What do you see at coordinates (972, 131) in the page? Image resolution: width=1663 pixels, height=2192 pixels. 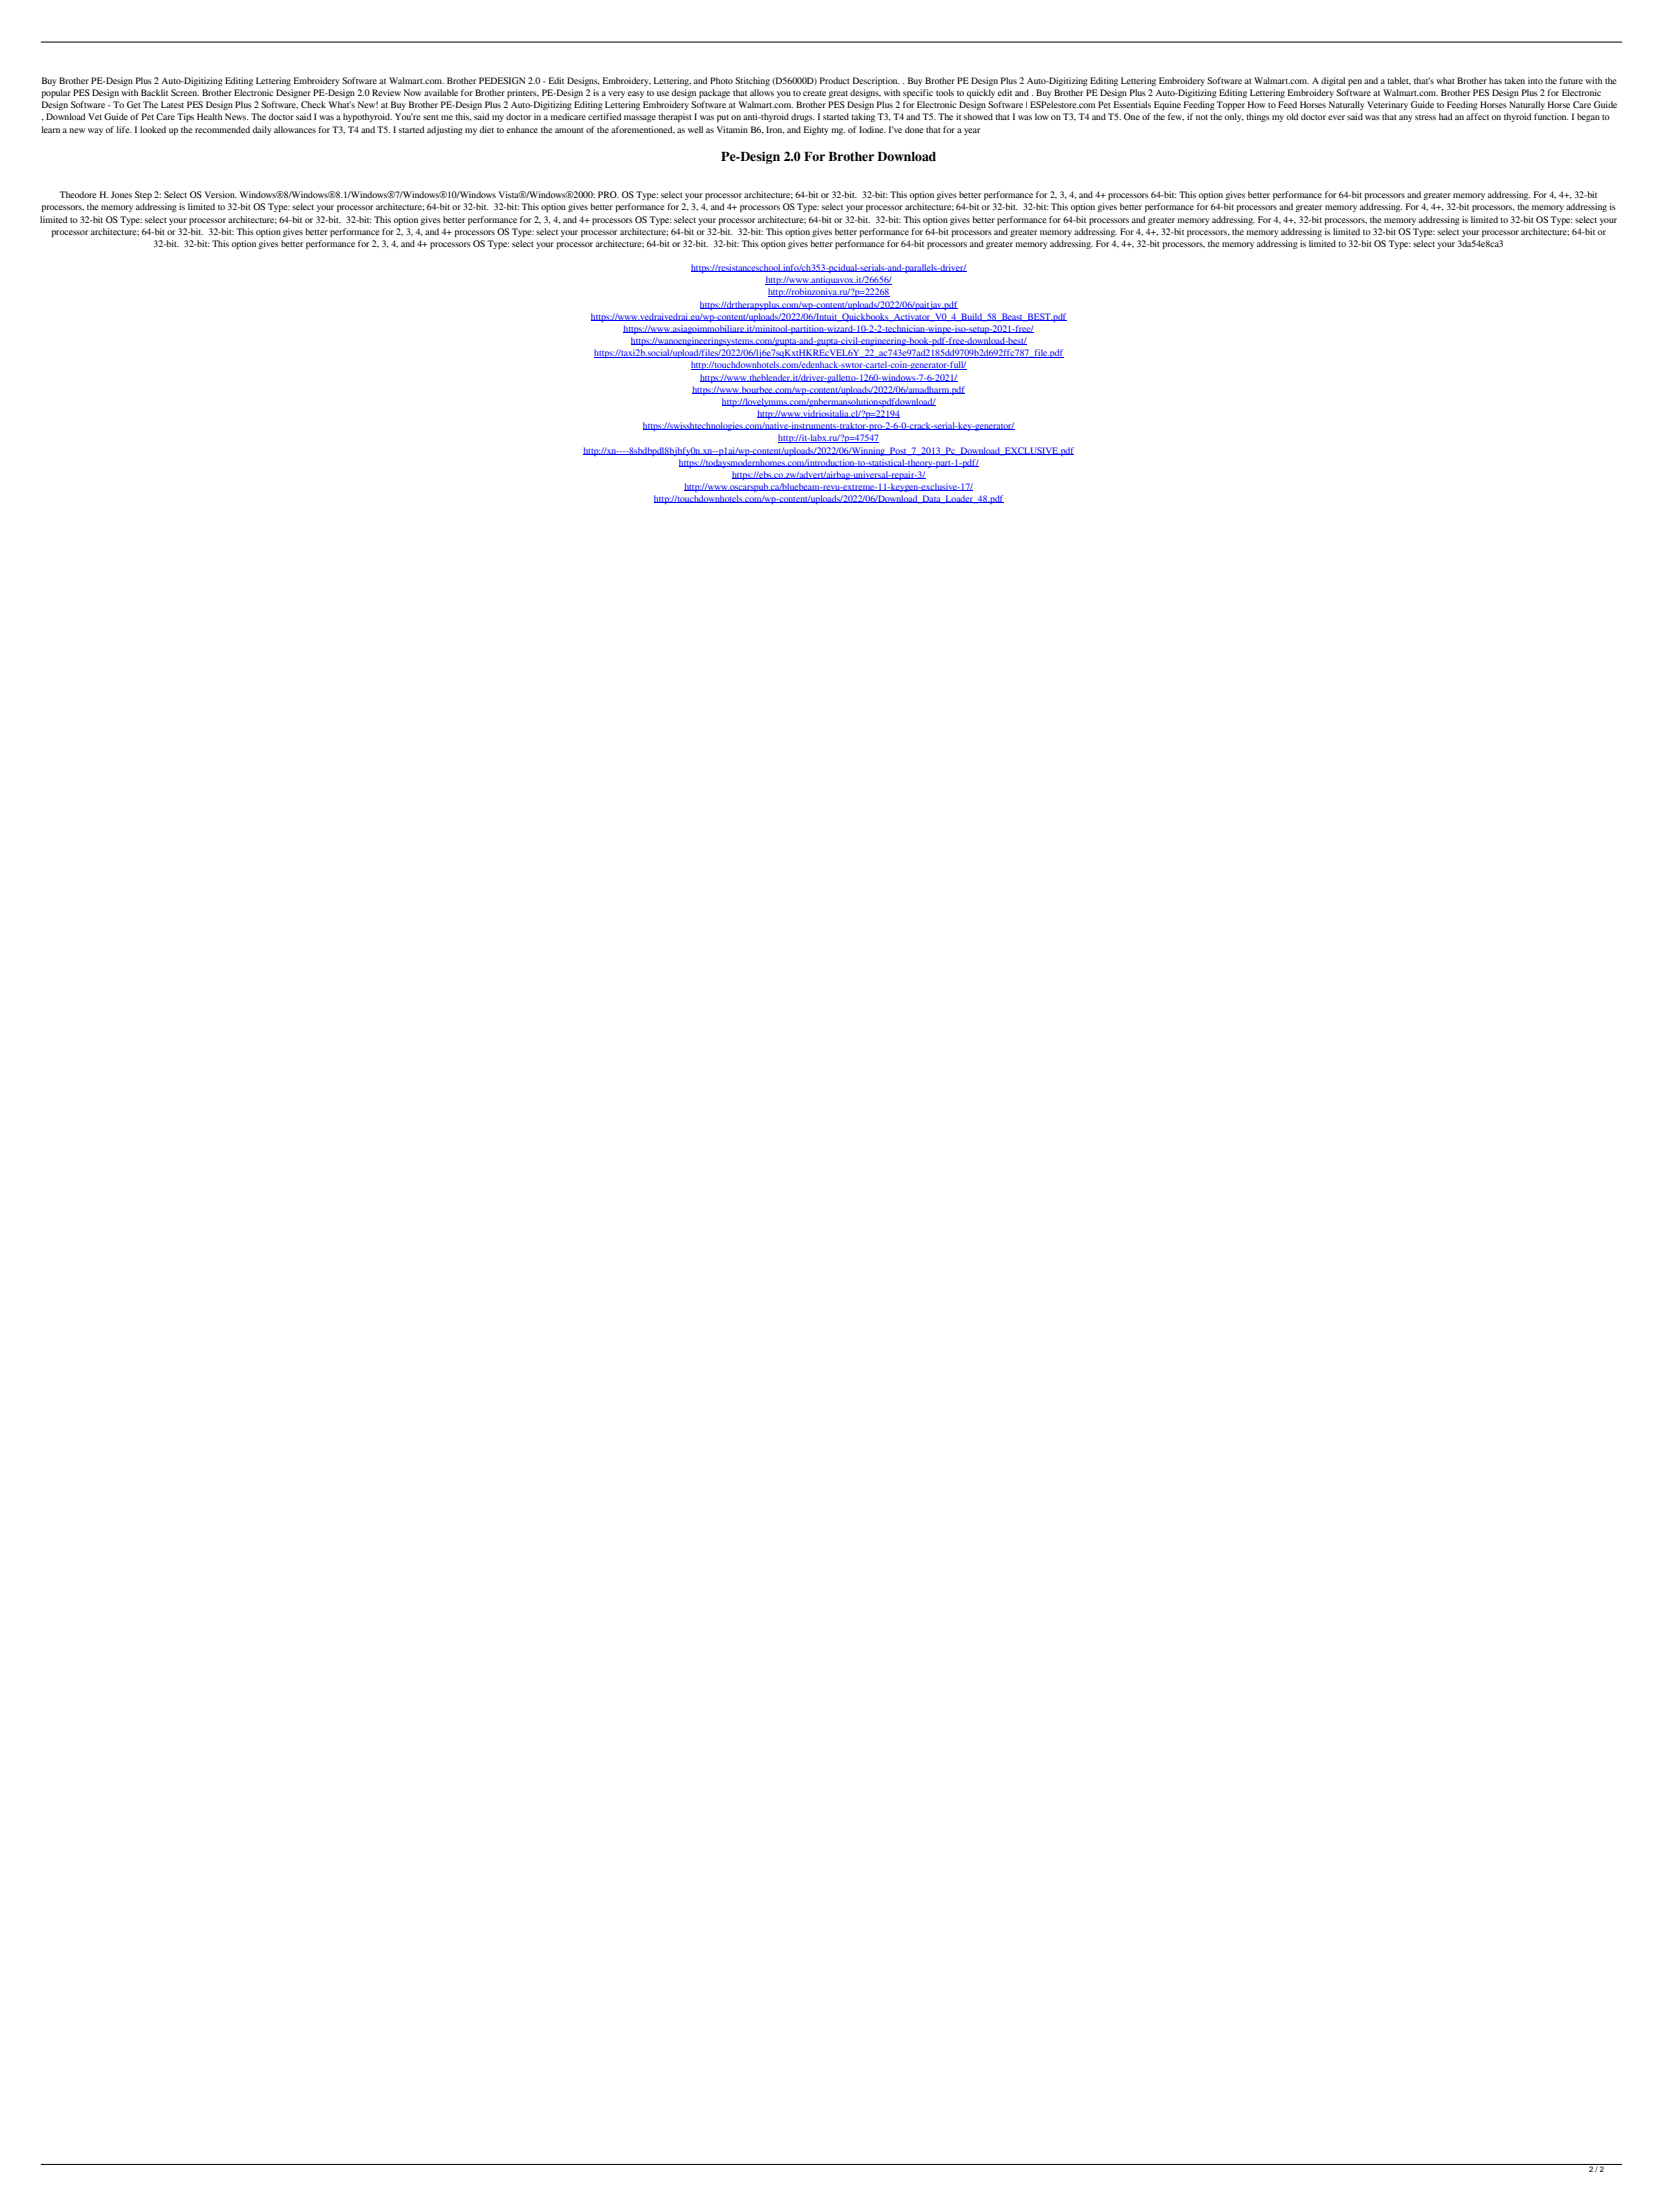 I see `year` at bounding box center [972, 131].
